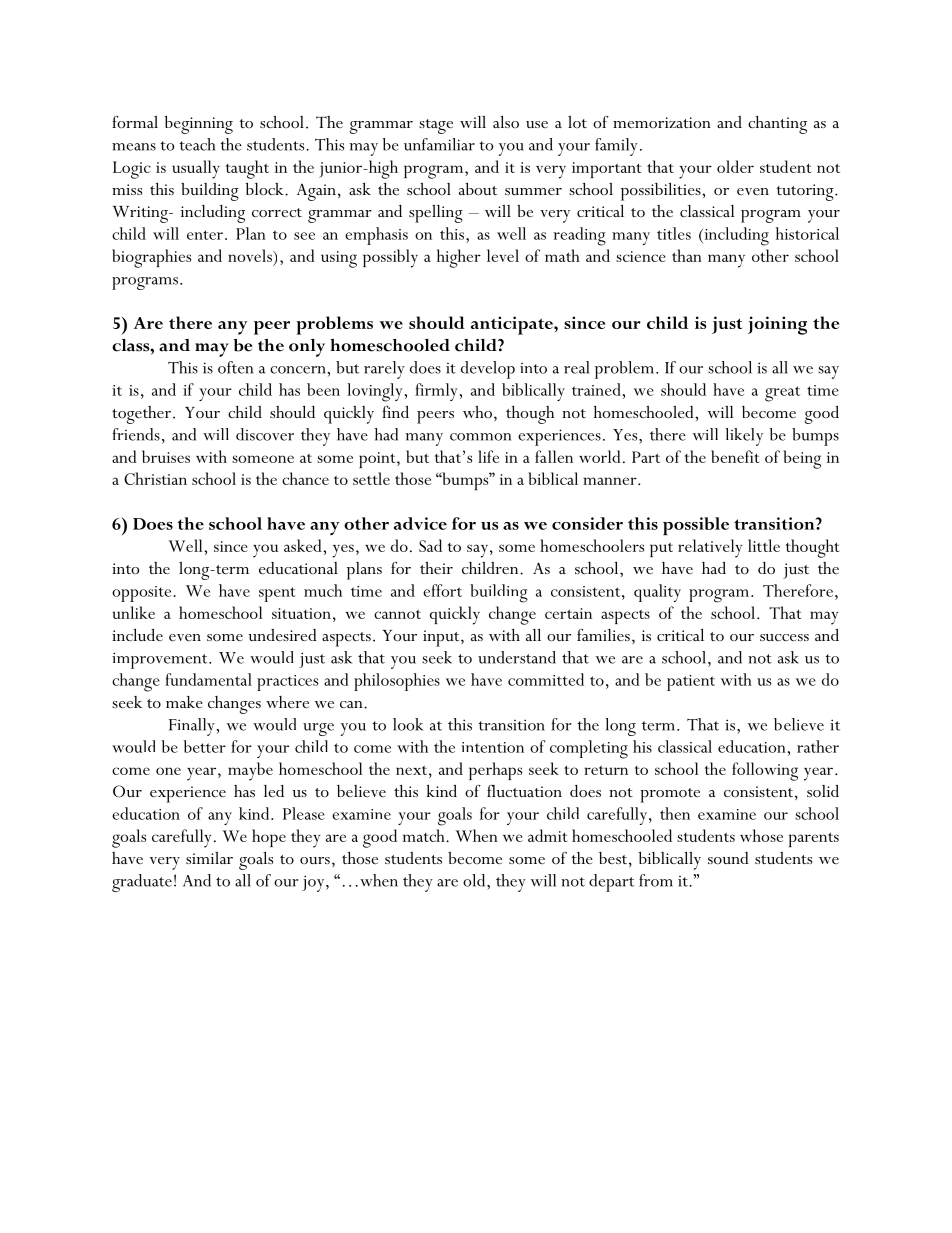 This document has width=952, height=1233. Describe the element at coordinates (513, 325) in the document. I see `anticipate` at that location.
